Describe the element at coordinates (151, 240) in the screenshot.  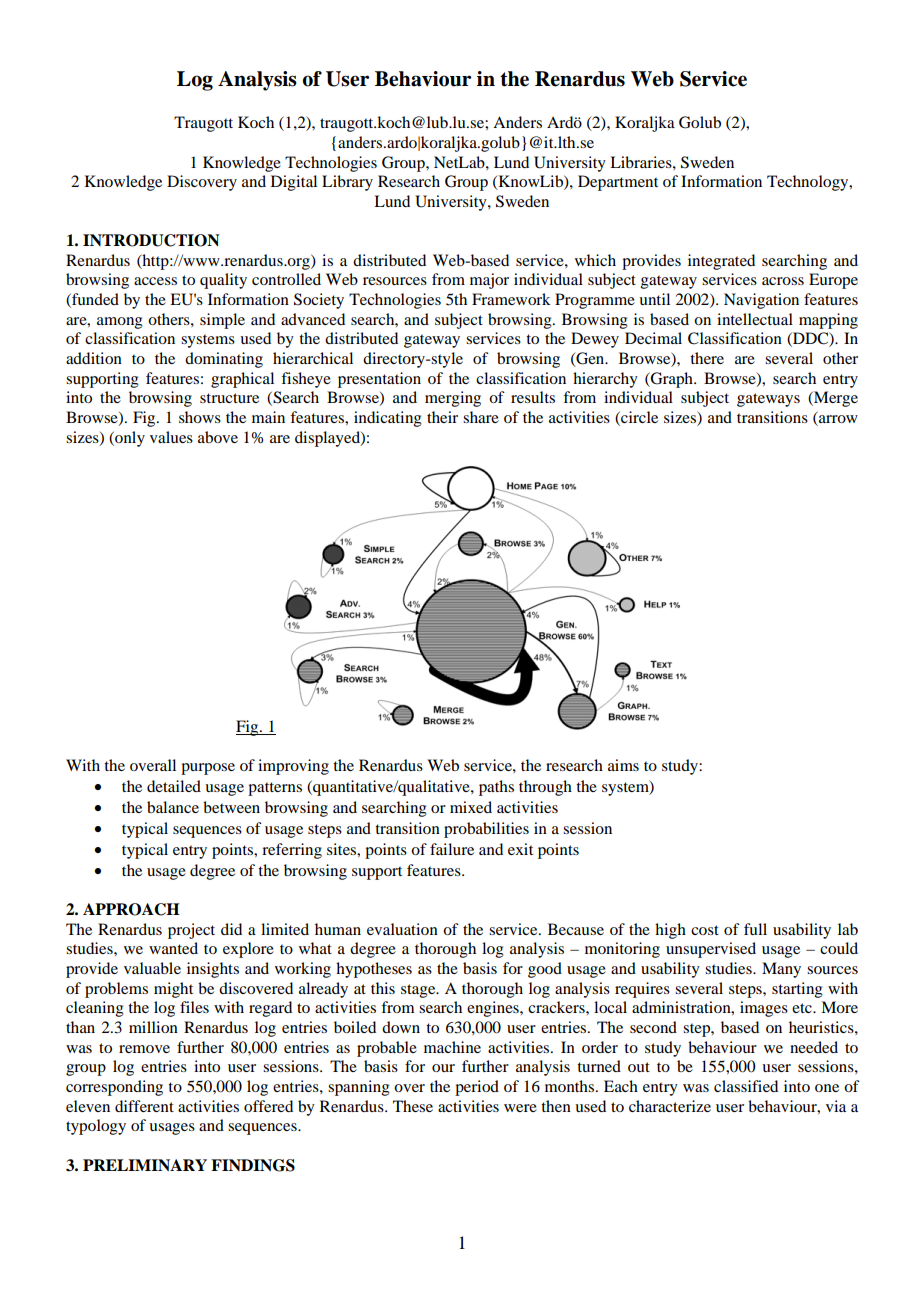
I see `INTRODUCTION` at that location.
